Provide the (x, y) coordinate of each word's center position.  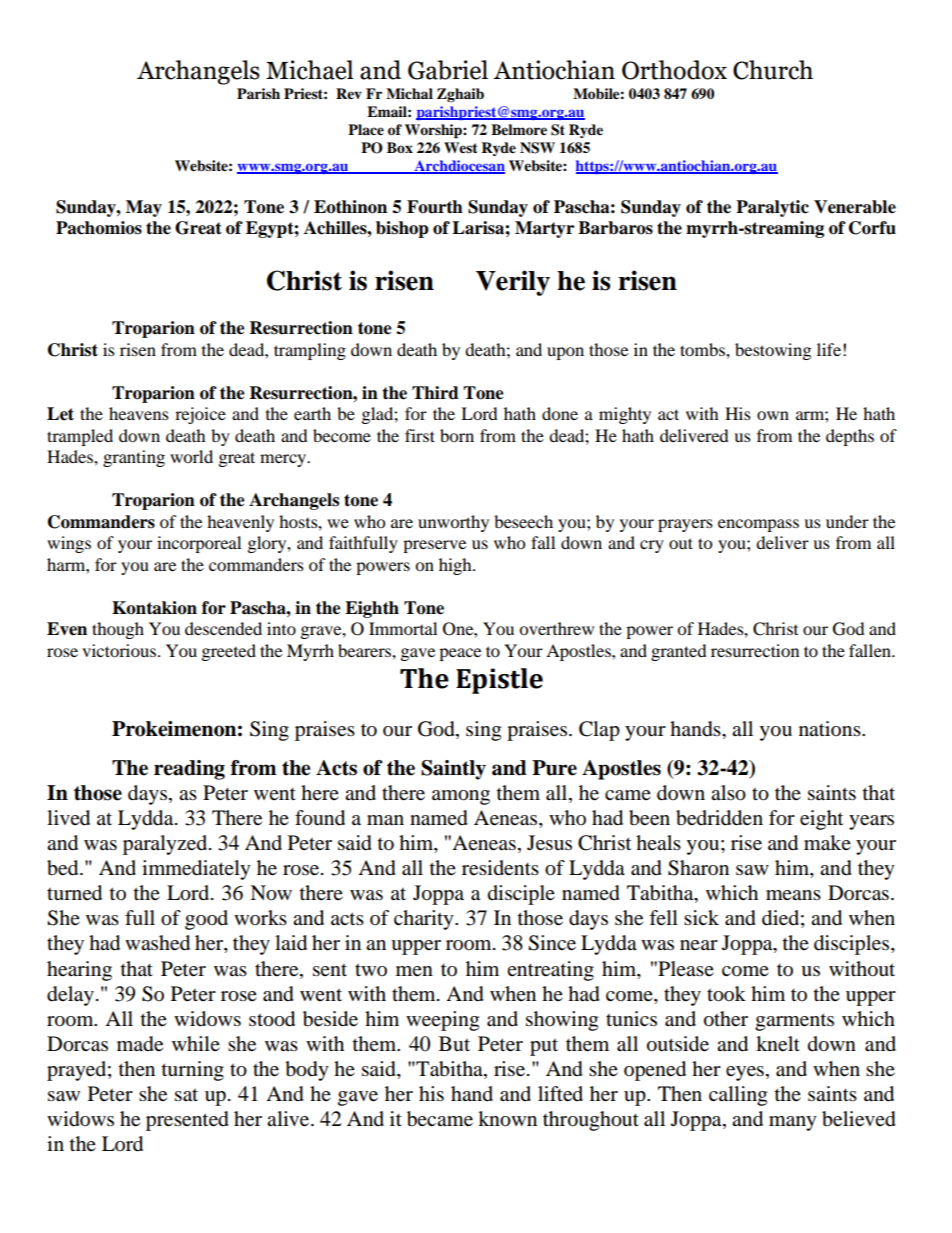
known (507, 1119)
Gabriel (448, 70)
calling (738, 1096)
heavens (139, 413)
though (118, 630)
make (827, 843)
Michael (310, 70)
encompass (758, 525)
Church (773, 70)
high (456, 566)
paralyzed (166, 845)
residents (500, 868)
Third (435, 393)
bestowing (773, 351)
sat (186, 1095)
